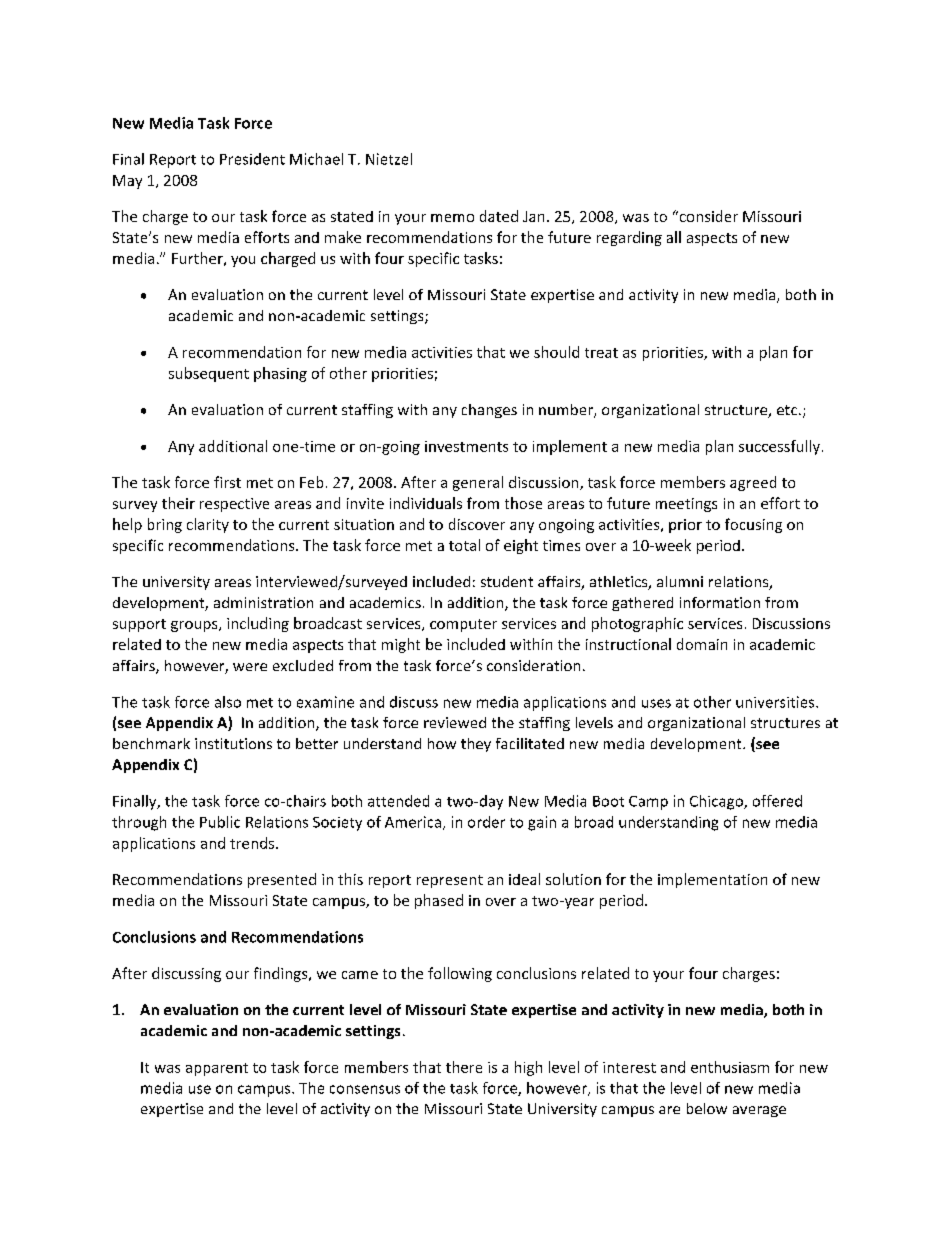  I want to click on subsequent, so click(209, 374).
